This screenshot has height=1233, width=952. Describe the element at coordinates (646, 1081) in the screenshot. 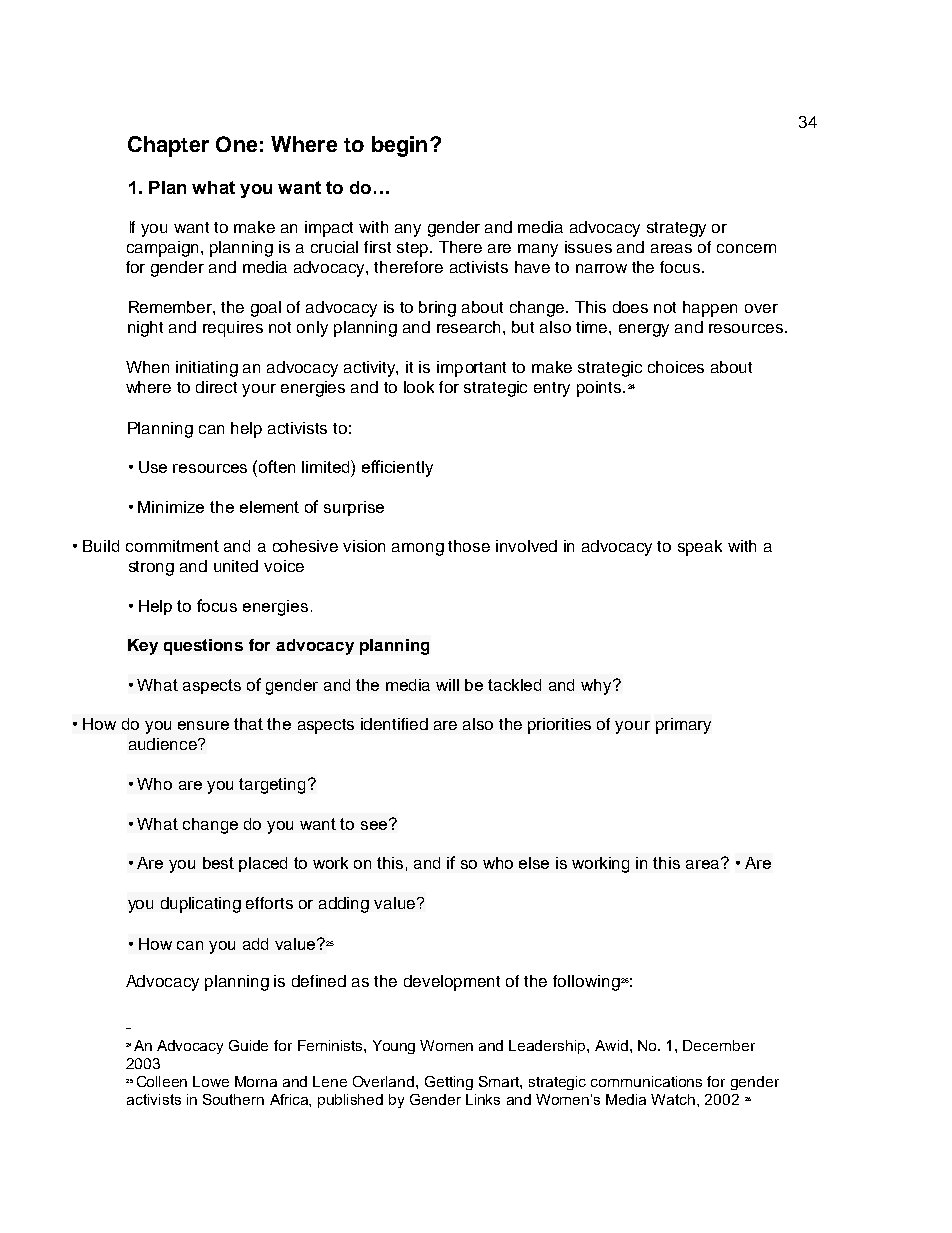

I see `communications` at that location.
